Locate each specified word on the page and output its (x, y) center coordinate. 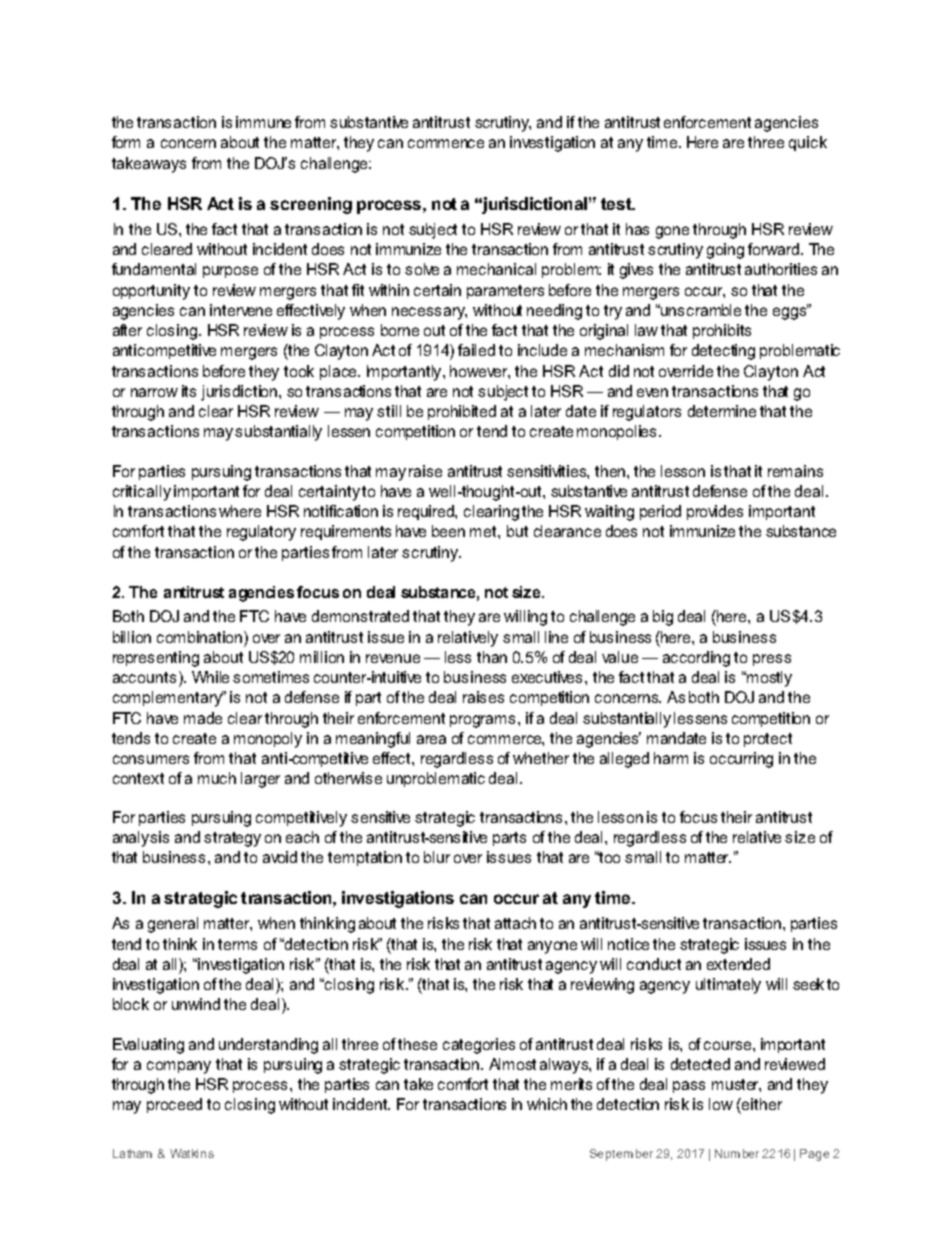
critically (142, 493)
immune (263, 122)
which (547, 1104)
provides (715, 512)
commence (446, 143)
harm (671, 758)
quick (808, 143)
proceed (174, 1105)
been (448, 531)
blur (437, 857)
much (217, 778)
